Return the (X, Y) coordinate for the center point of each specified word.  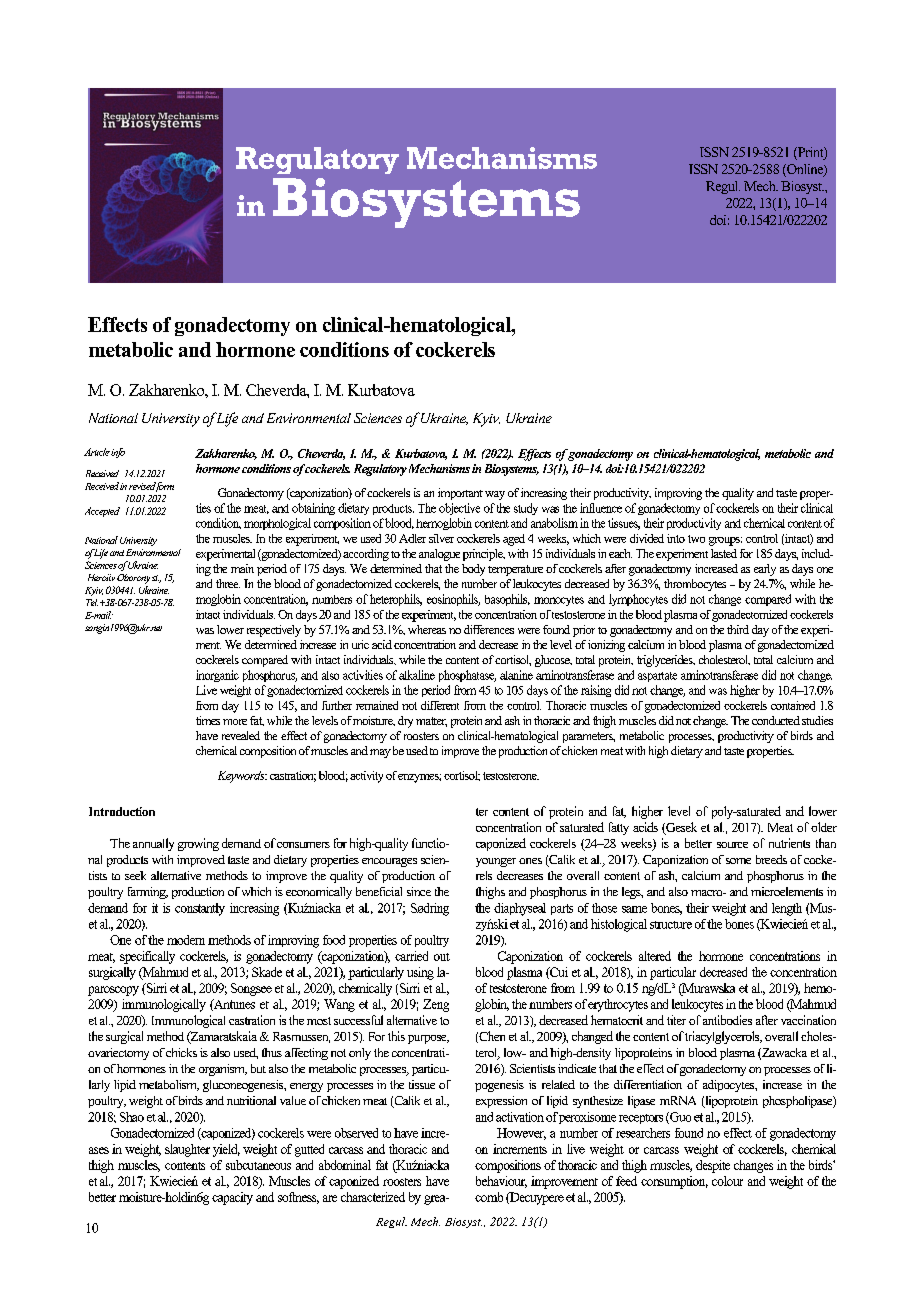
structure (671, 925)
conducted (776, 720)
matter (431, 722)
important (460, 494)
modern (186, 940)
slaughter (187, 1150)
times (208, 720)
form (163, 487)
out (442, 957)
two (696, 539)
